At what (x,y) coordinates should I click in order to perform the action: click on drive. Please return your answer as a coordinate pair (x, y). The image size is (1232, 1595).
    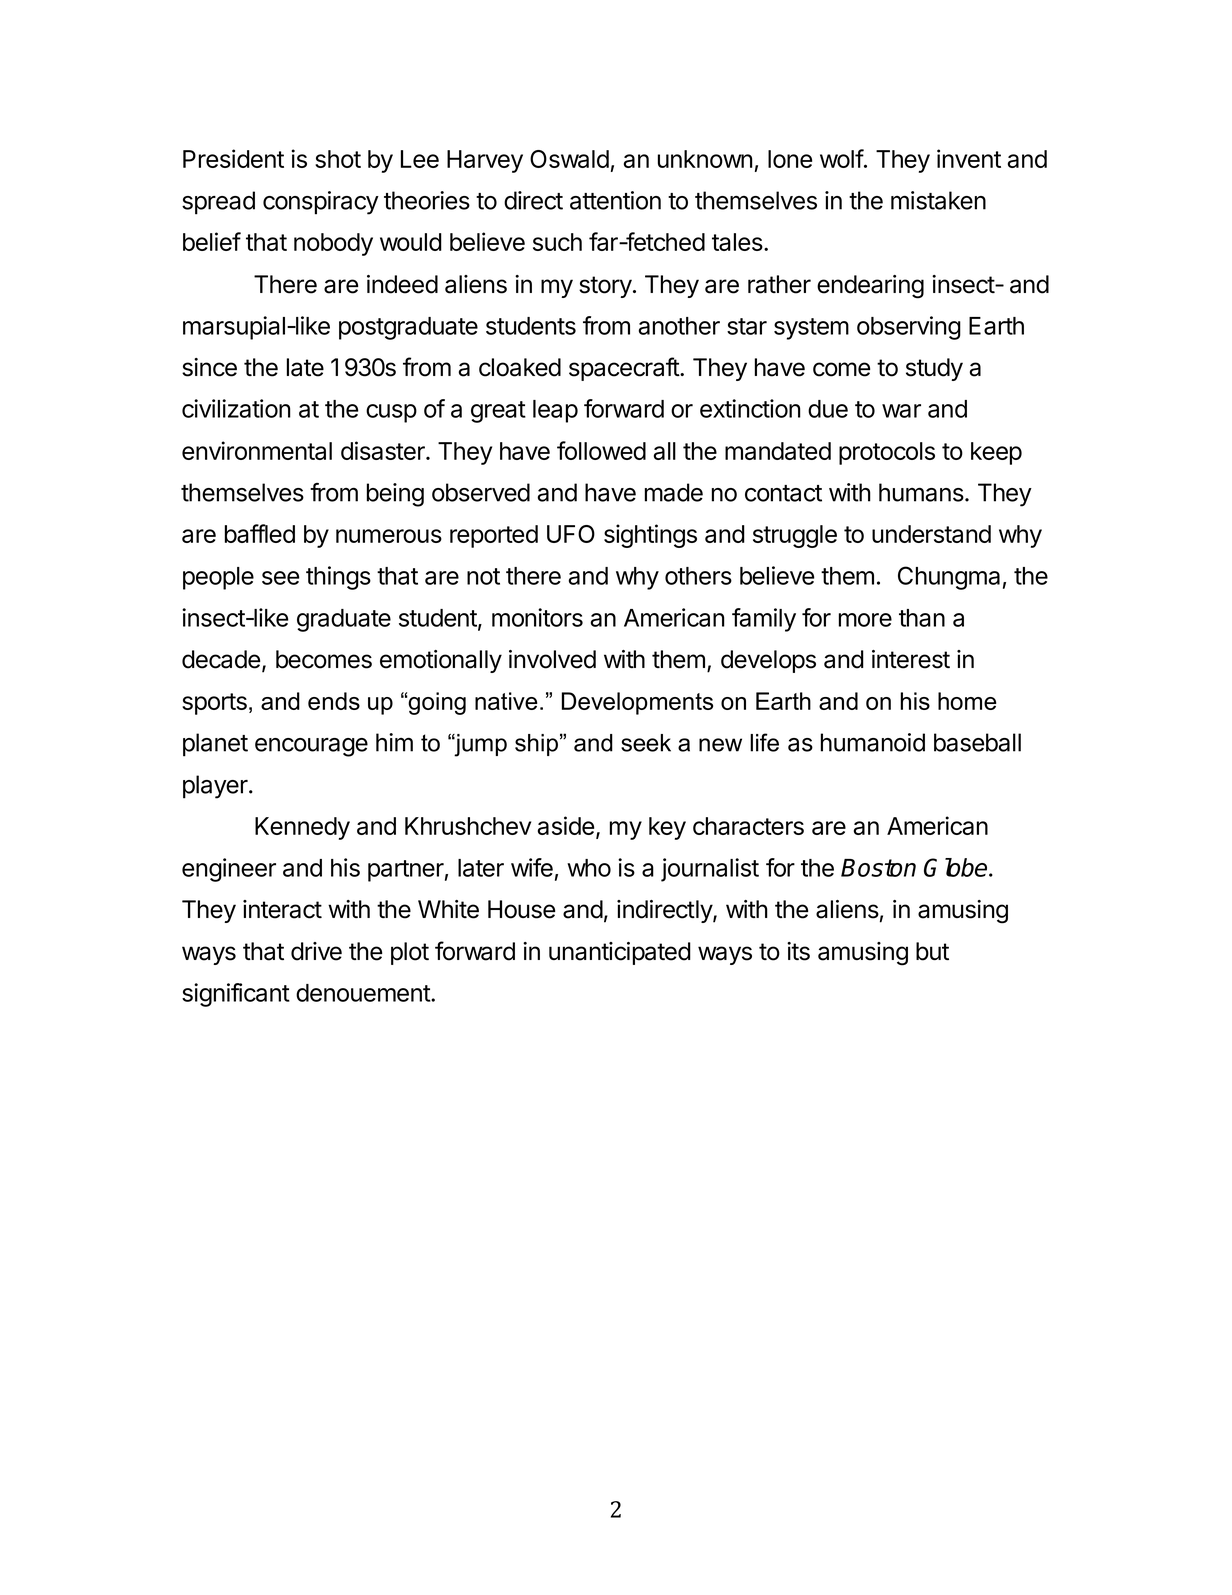
    Looking at the image, I should click on (316, 951).
